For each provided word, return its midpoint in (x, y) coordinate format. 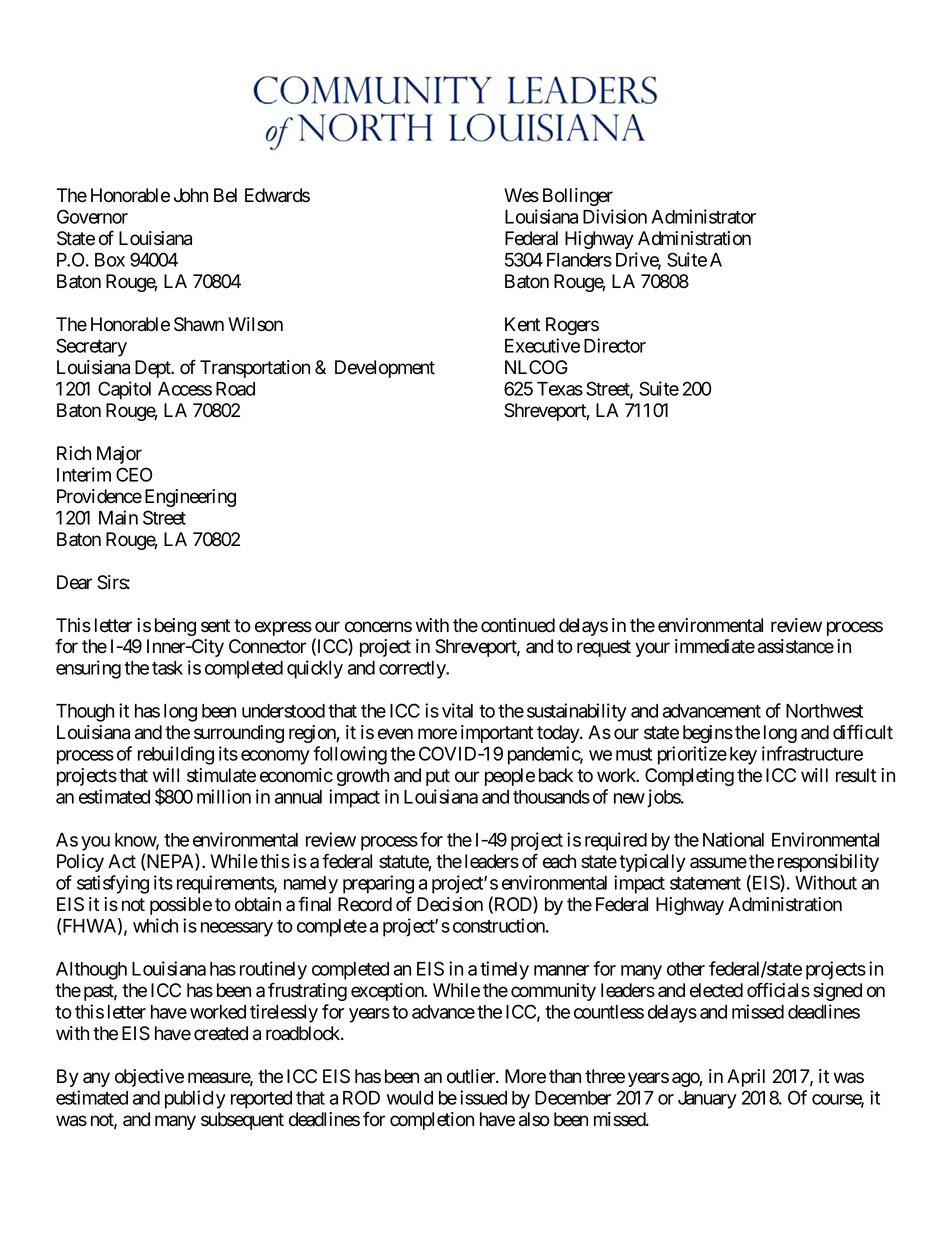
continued (518, 625)
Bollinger (578, 197)
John (191, 195)
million (224, 796)
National (733, 839)
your (652, 649)
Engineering (190, 498)
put (438, 777)
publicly (195, 1099)
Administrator (703, 216)
